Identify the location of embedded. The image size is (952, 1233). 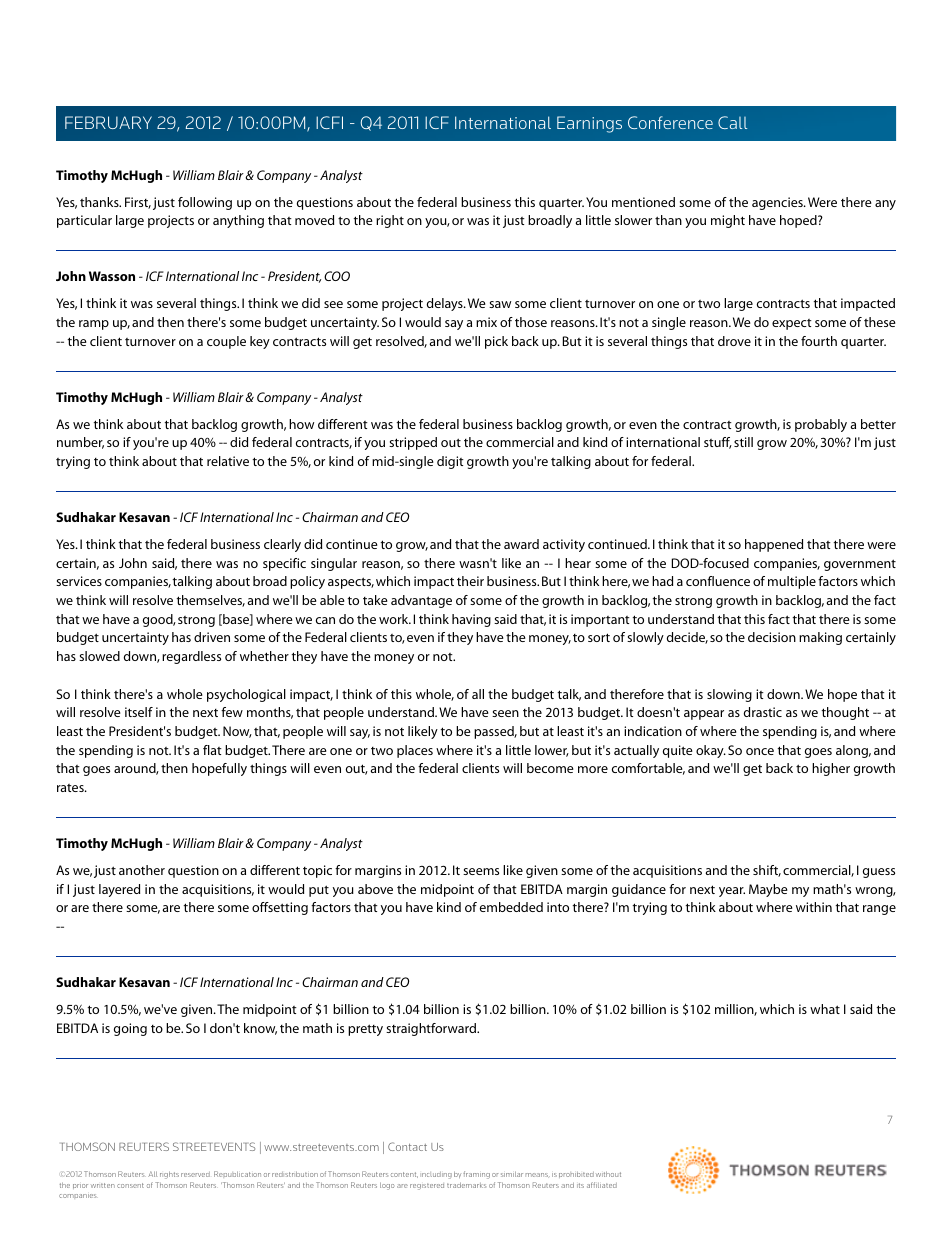
(511, 907).
